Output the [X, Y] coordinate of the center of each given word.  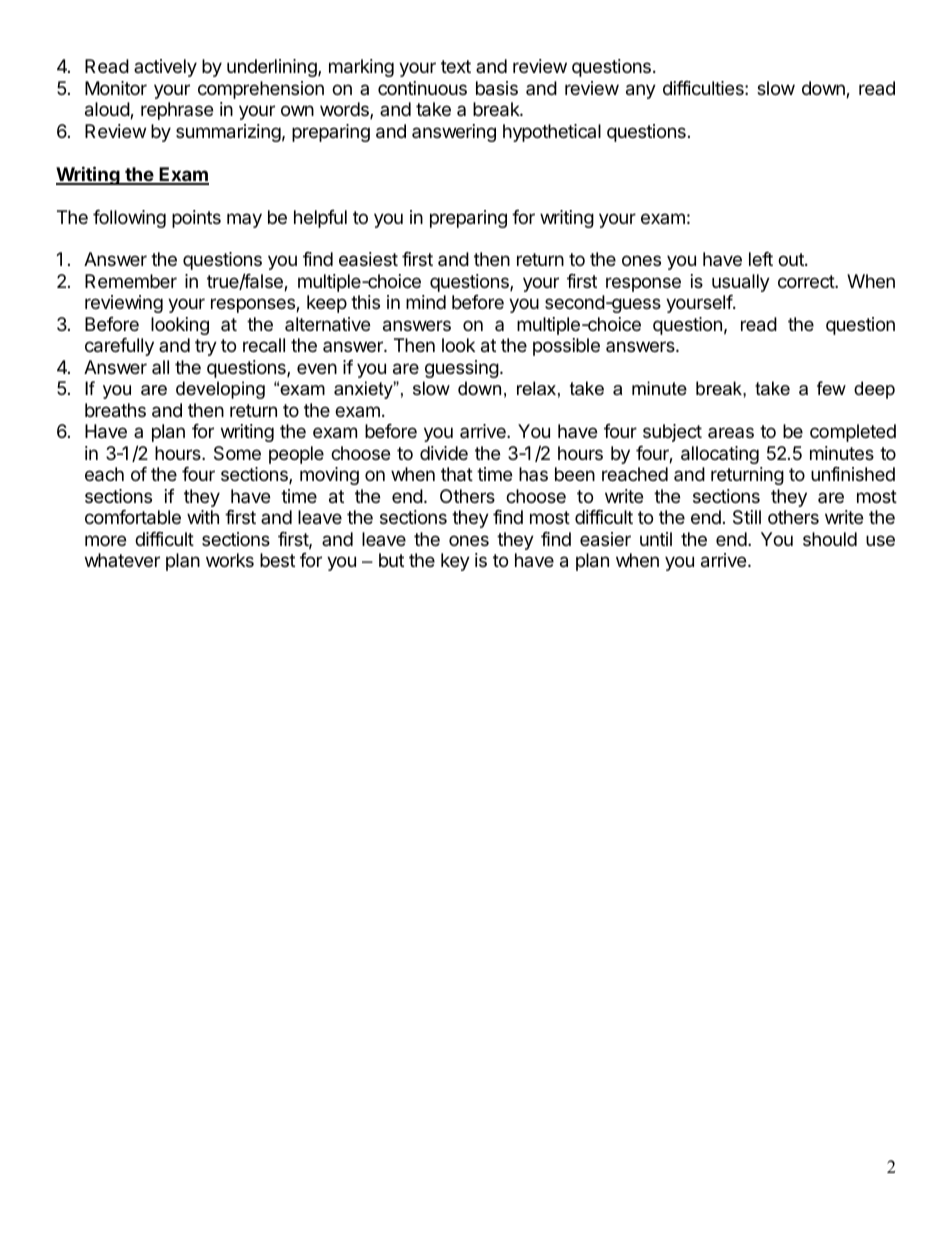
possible [566, 347]
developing [220, 390]
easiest [368, 259]
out [792, 259]
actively [165, 68]
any [641, 91]
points [196, 219]
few [831, 388]
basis [497, 88]
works [230, 560]
